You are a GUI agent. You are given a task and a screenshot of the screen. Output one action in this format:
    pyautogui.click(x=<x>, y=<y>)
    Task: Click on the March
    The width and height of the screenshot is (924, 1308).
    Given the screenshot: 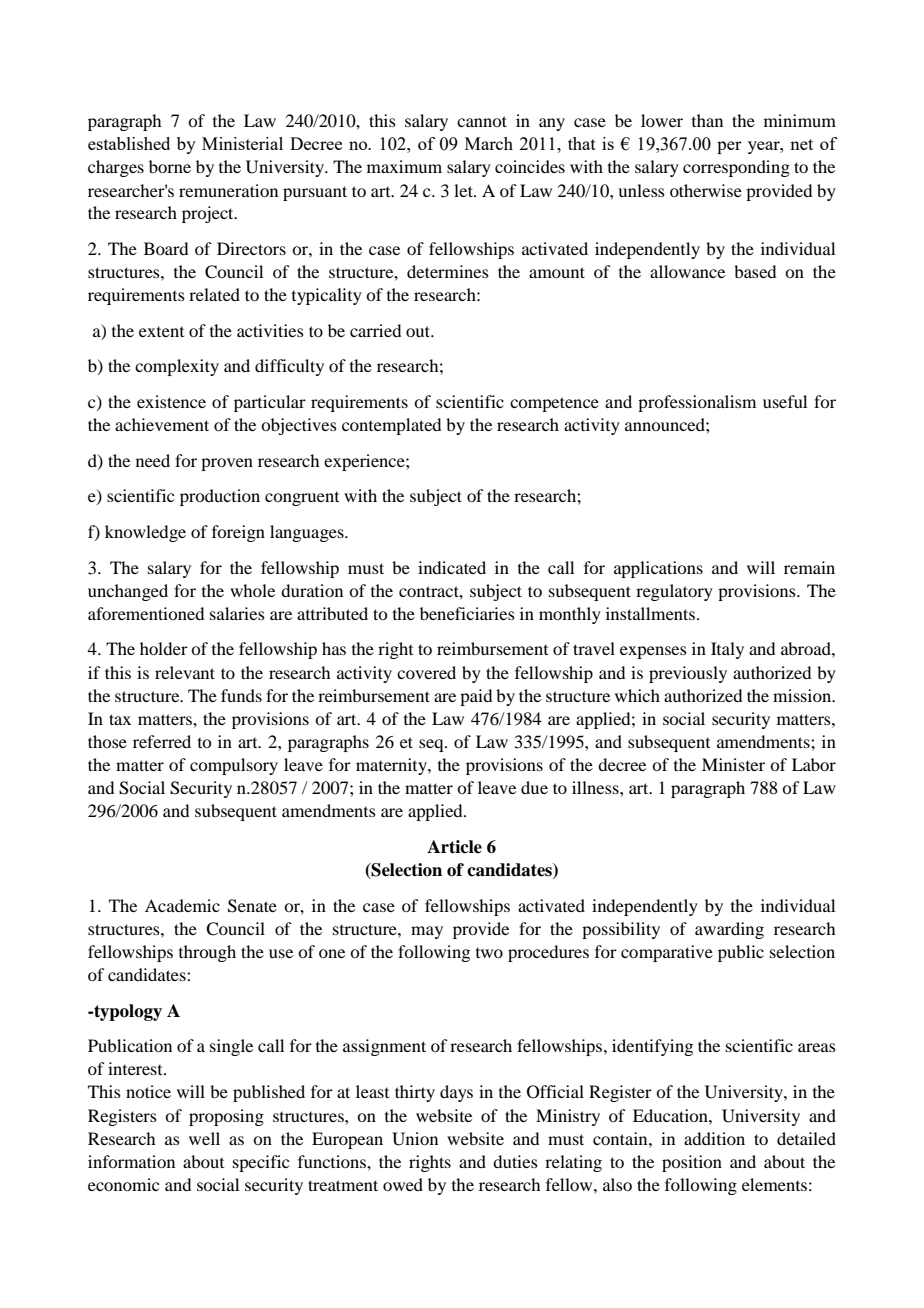 What is the action you would take?
    pyautogui.click(x=489, y=143)
